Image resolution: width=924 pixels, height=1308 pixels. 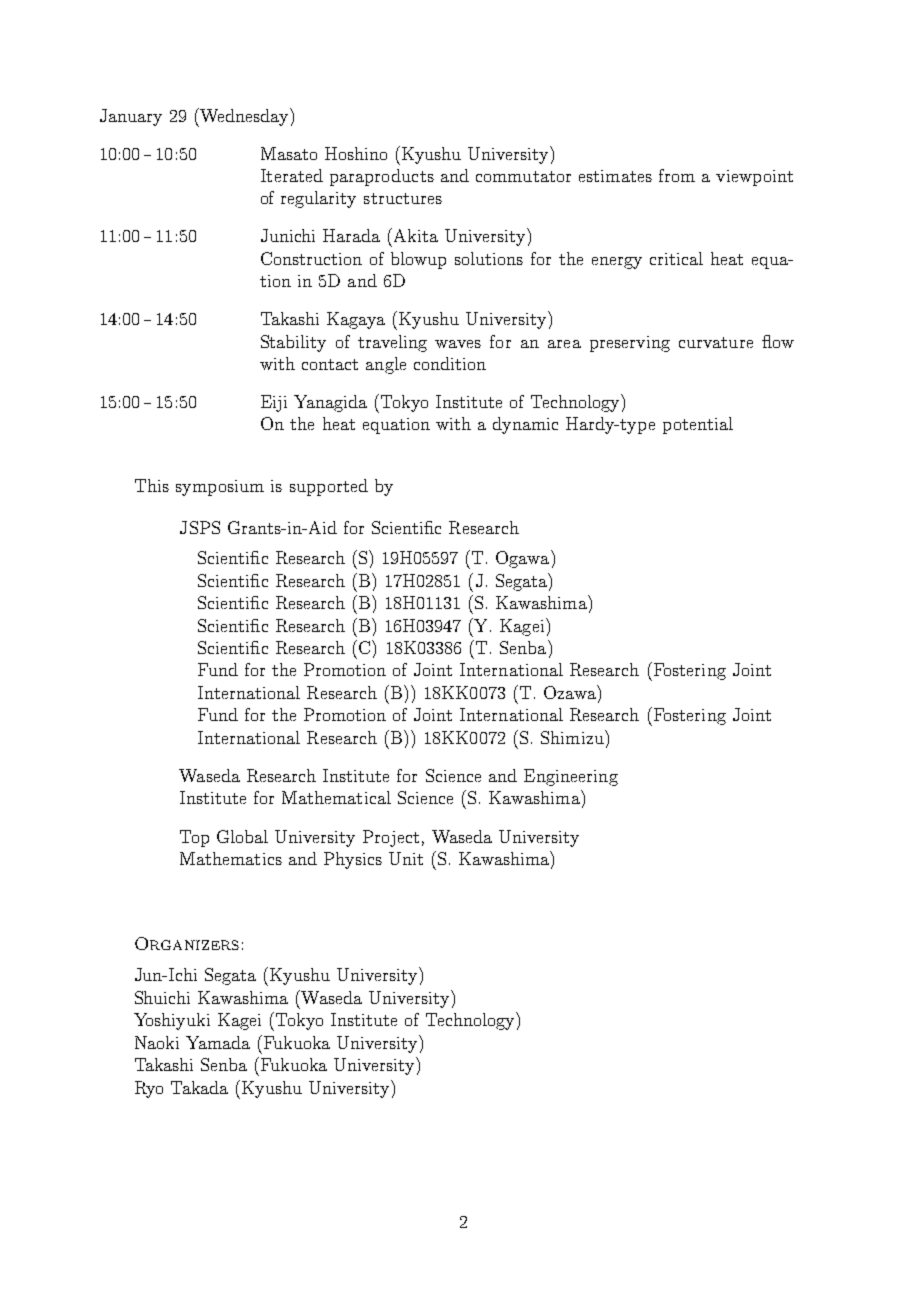 What do you see at coordinates (220, 488) in the page?
I see `symposium` at bounding box center [220, 488].
